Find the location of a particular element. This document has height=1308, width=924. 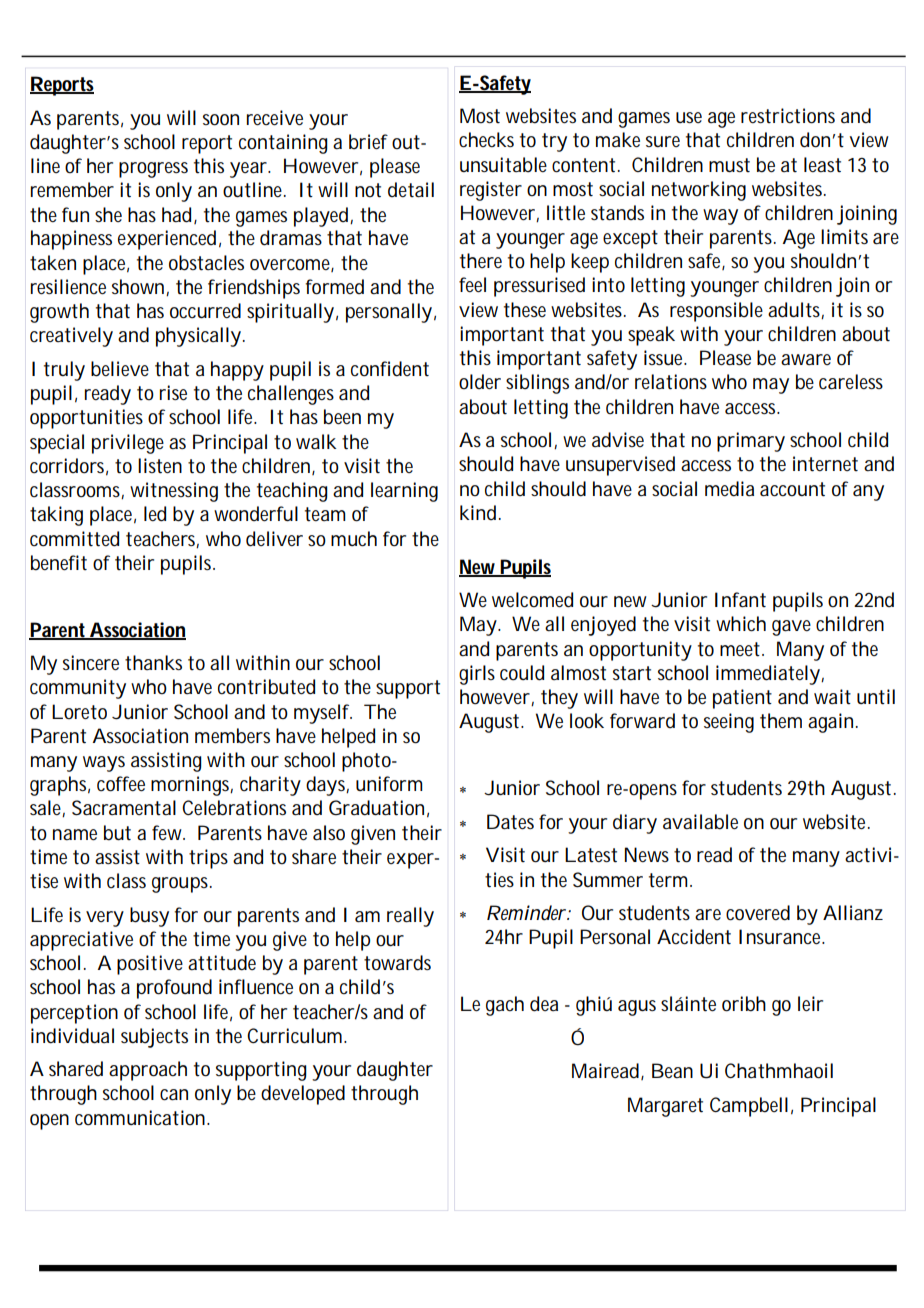

them is located at coordinates (781, 721).
